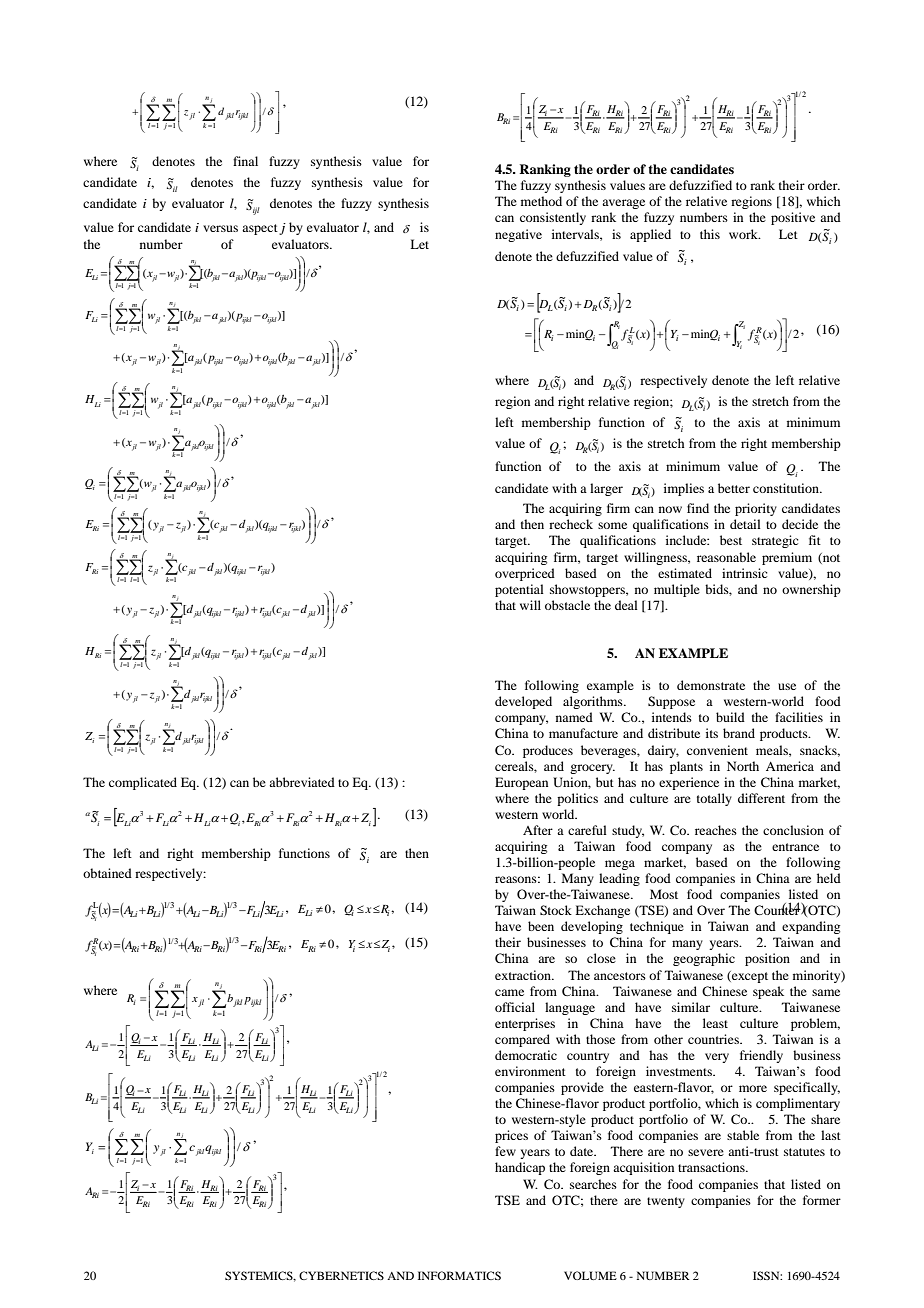  I want to click on complicated, so click(143, 783).
